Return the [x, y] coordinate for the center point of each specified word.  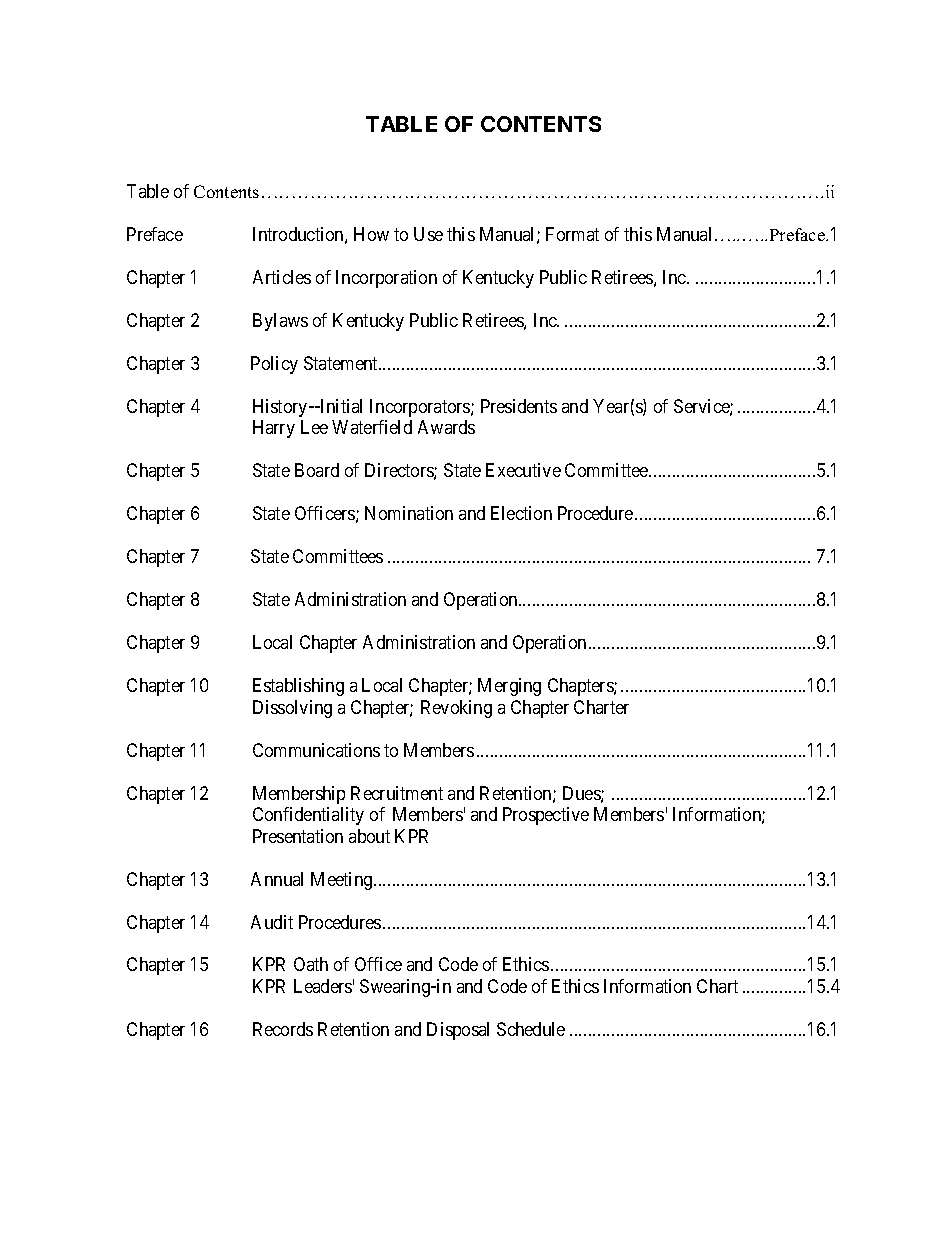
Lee [314, 427]
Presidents [519, 406]
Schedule [531, 1029]
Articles [282, 277]
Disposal [458, 1031]
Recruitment [397, 793]
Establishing [298, 687]
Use [428, 234]
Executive [523, 470]
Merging [509, 687]
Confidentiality [308, 816]
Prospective [546, 816]
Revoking [456, 709]
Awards [446, 427]
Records [283, 1029]
